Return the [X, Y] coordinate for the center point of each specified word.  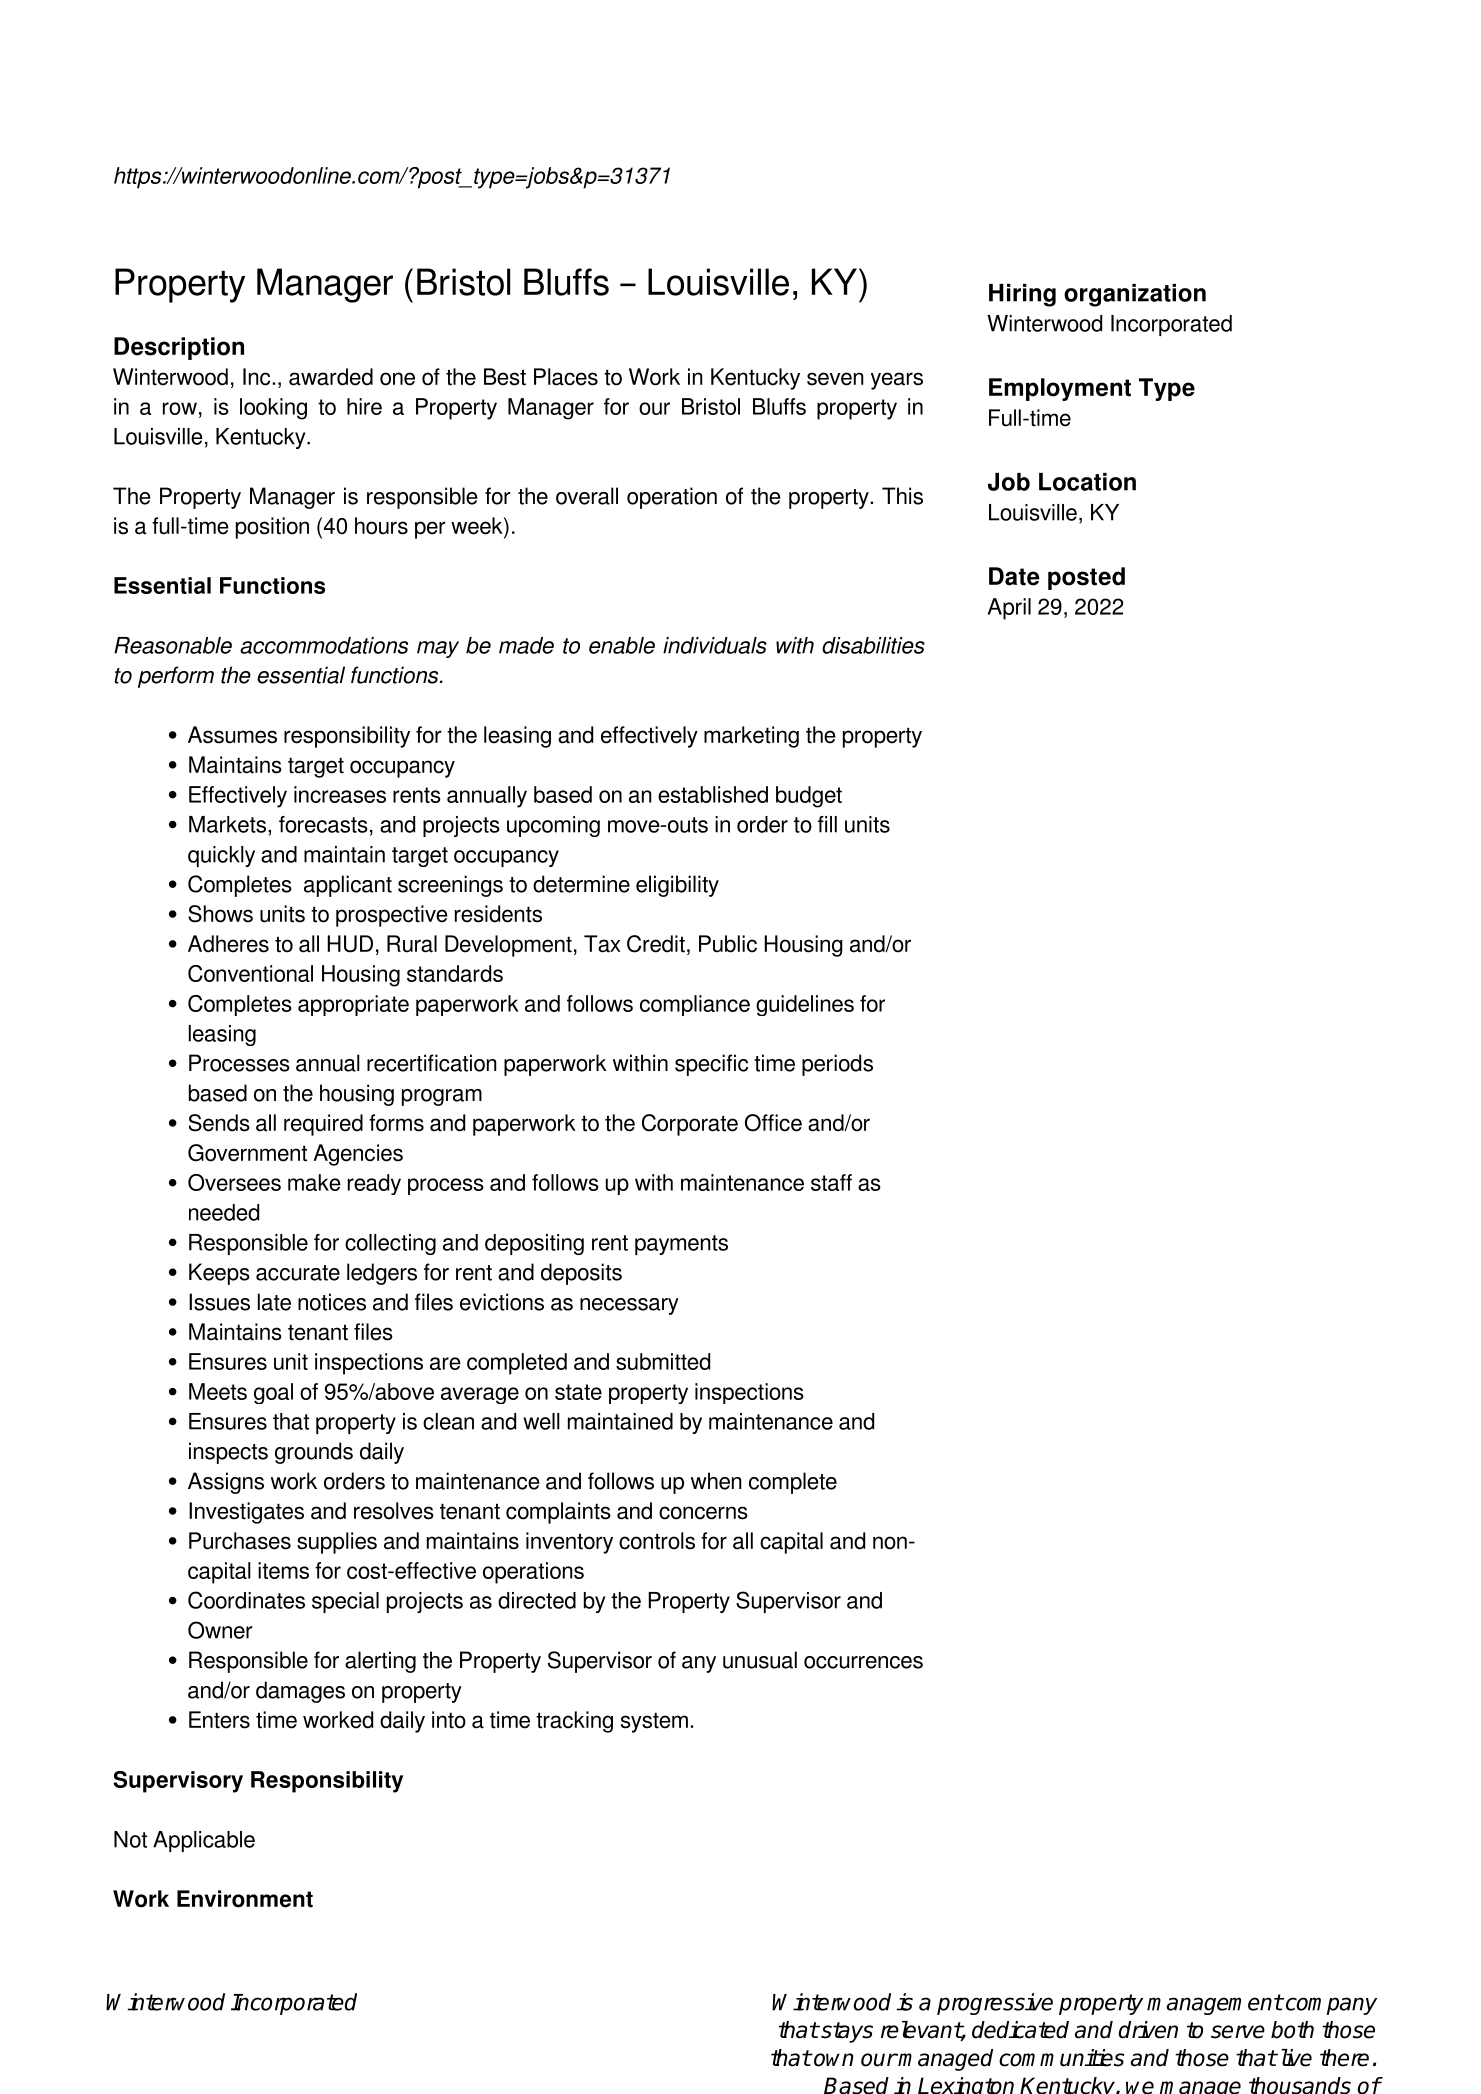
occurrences [863, 1662]
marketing [751, 737]
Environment [245, 1899]
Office [773, 1123]
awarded [331, 377]
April [1009, 609]
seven [835, 379]
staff [831, 1182]
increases [340, 794]
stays [846, 2032]
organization [1135, 295]
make [314, 1182]
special [345, 1602]
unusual [760, 1660]
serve [1238, 2032]
